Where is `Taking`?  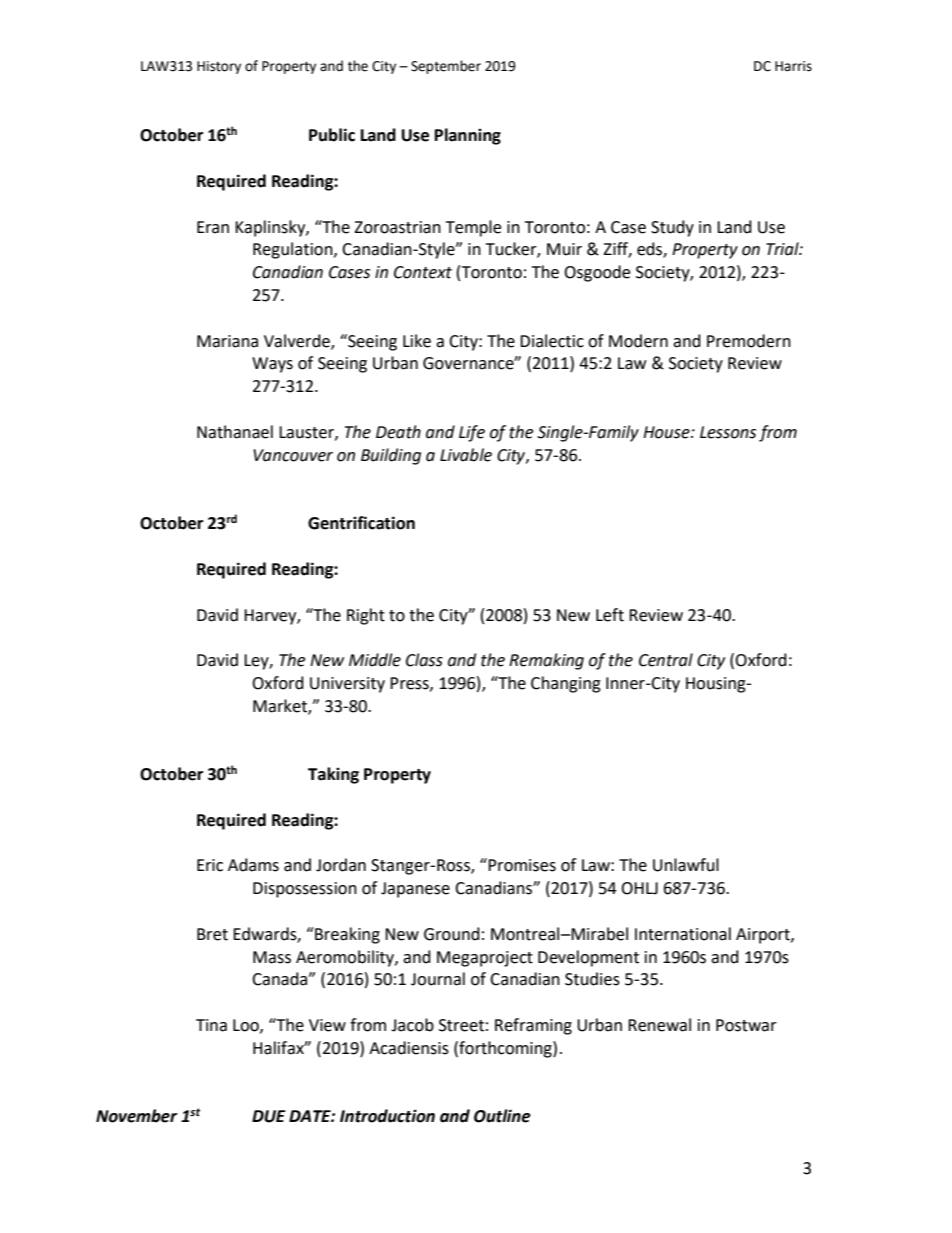
Taking is located at coordinates (333, 775).
